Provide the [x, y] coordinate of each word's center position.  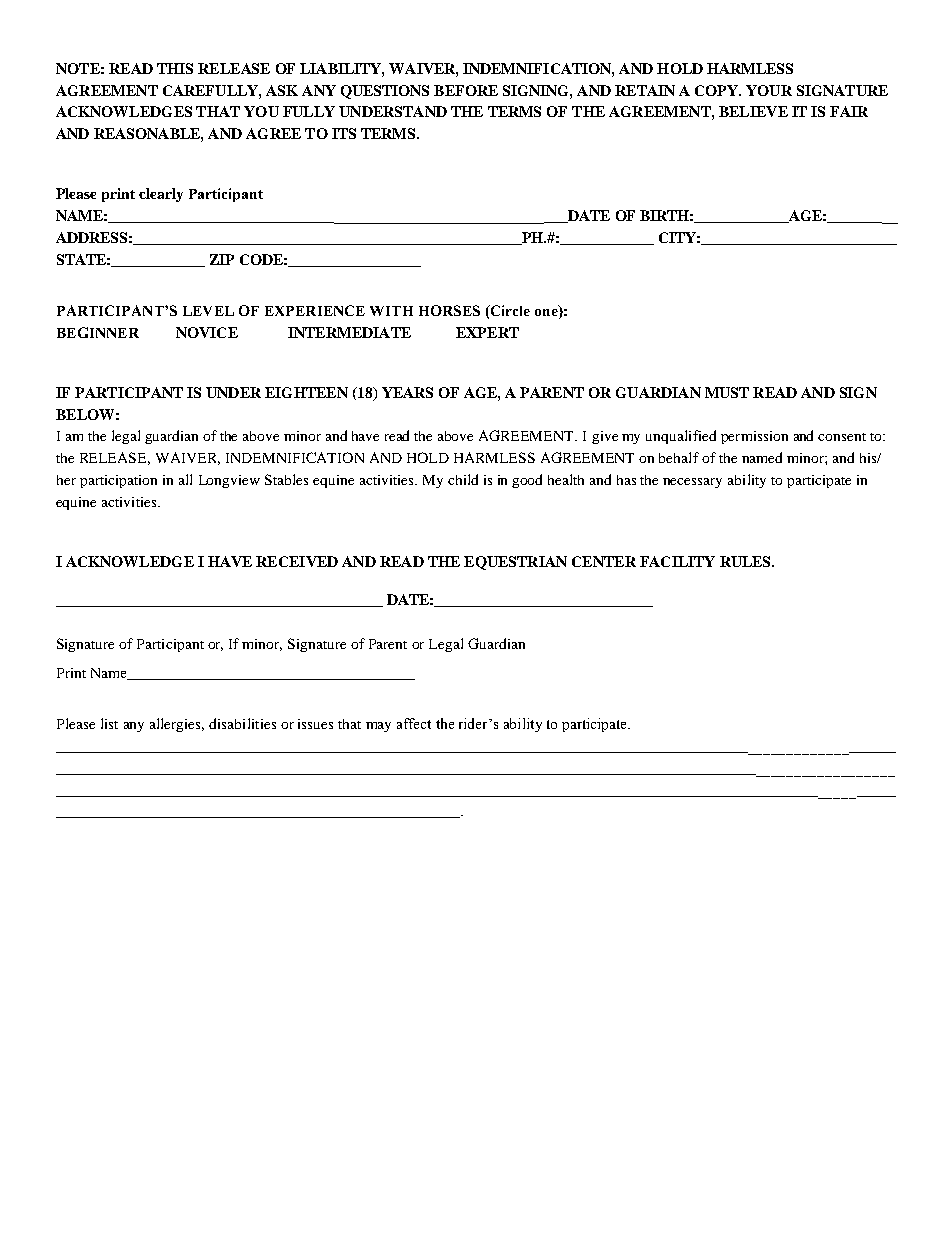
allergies [177, 725]
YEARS [407, 392]
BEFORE [466, 90]
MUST [727, 392]
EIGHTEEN [306, 392]
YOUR [769, 90]
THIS [175, 68]
